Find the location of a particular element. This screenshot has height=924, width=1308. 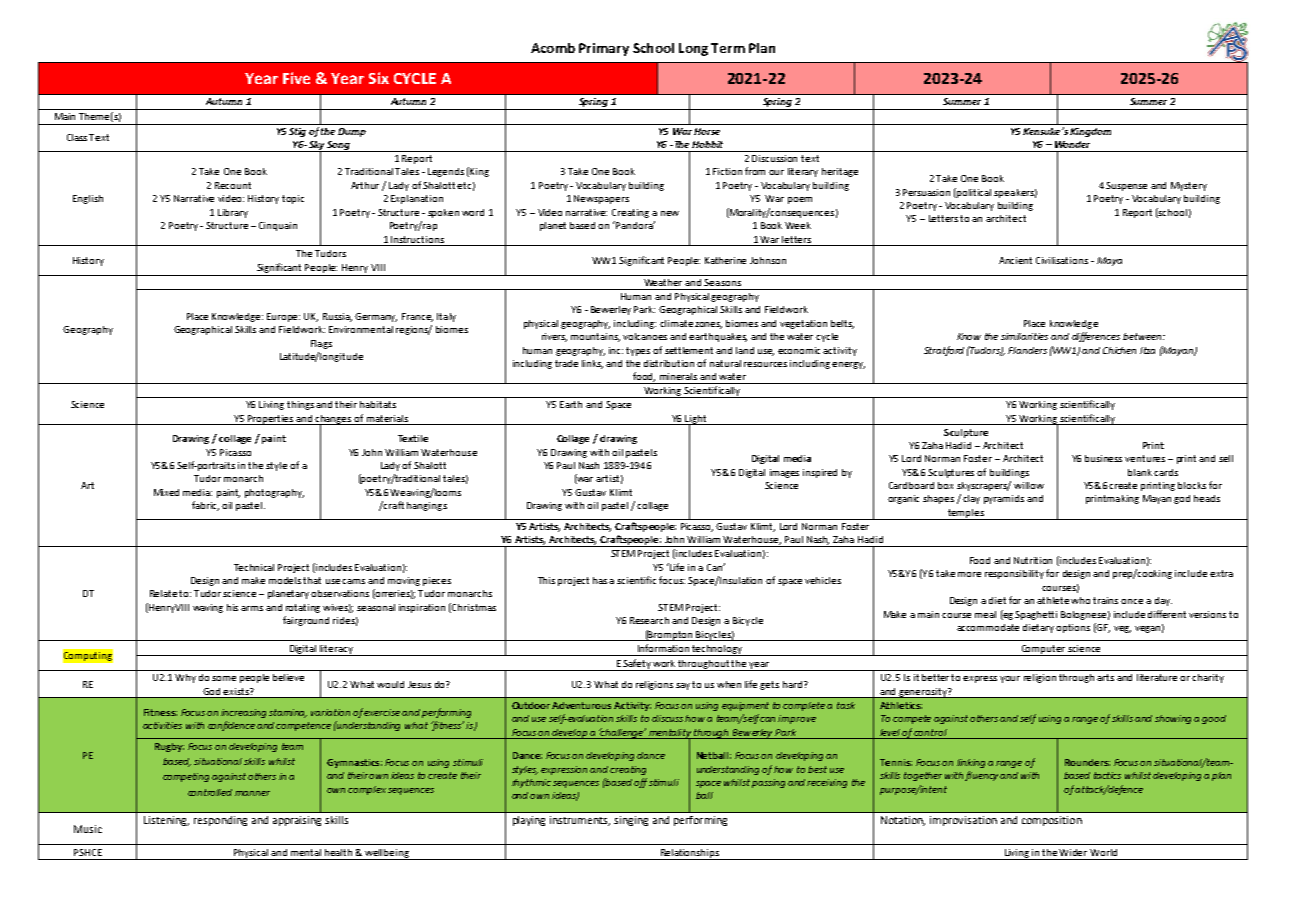

trains is located at coordinates (1105, 600).
